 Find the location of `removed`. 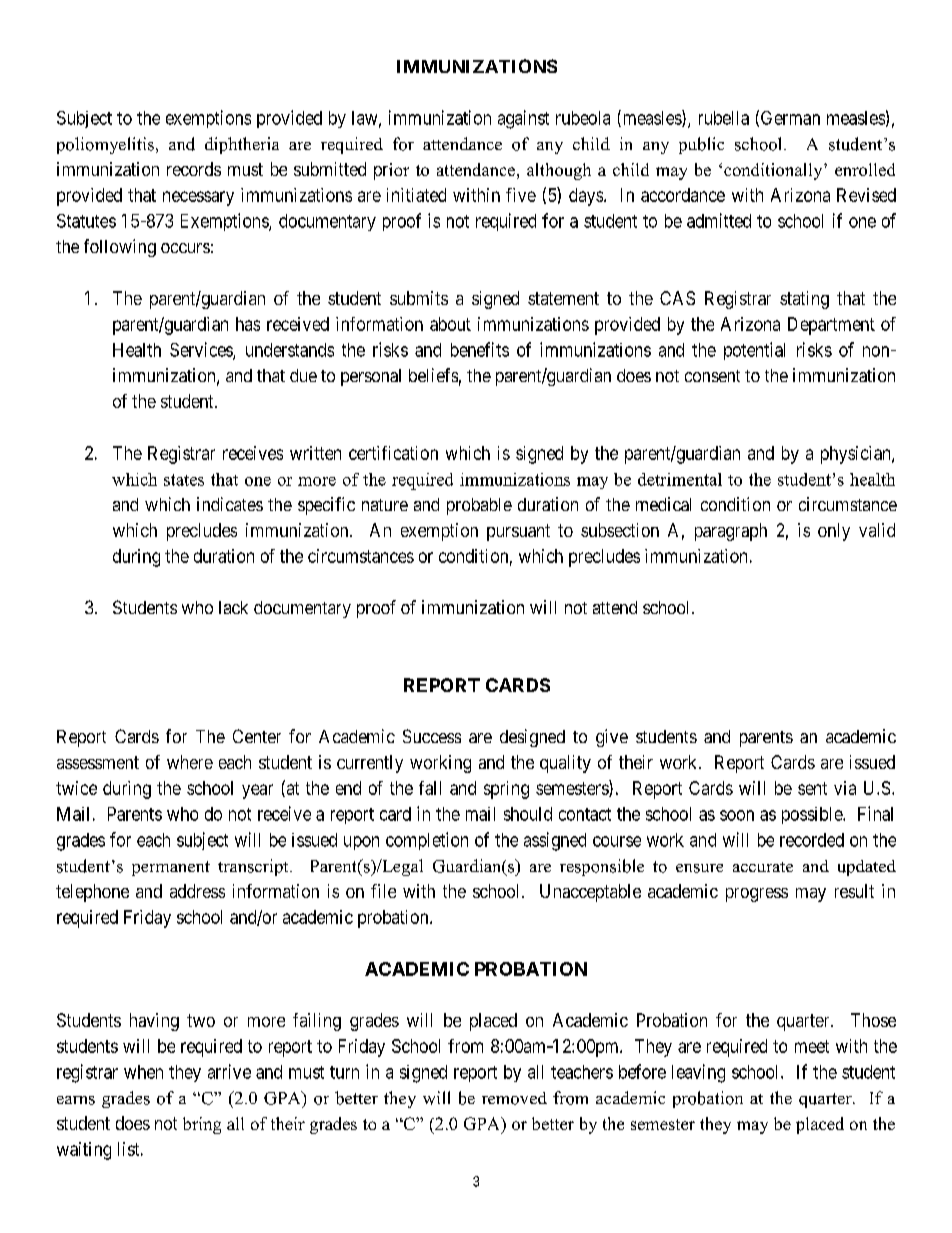

removed is located at coordinates (514, 1098).
